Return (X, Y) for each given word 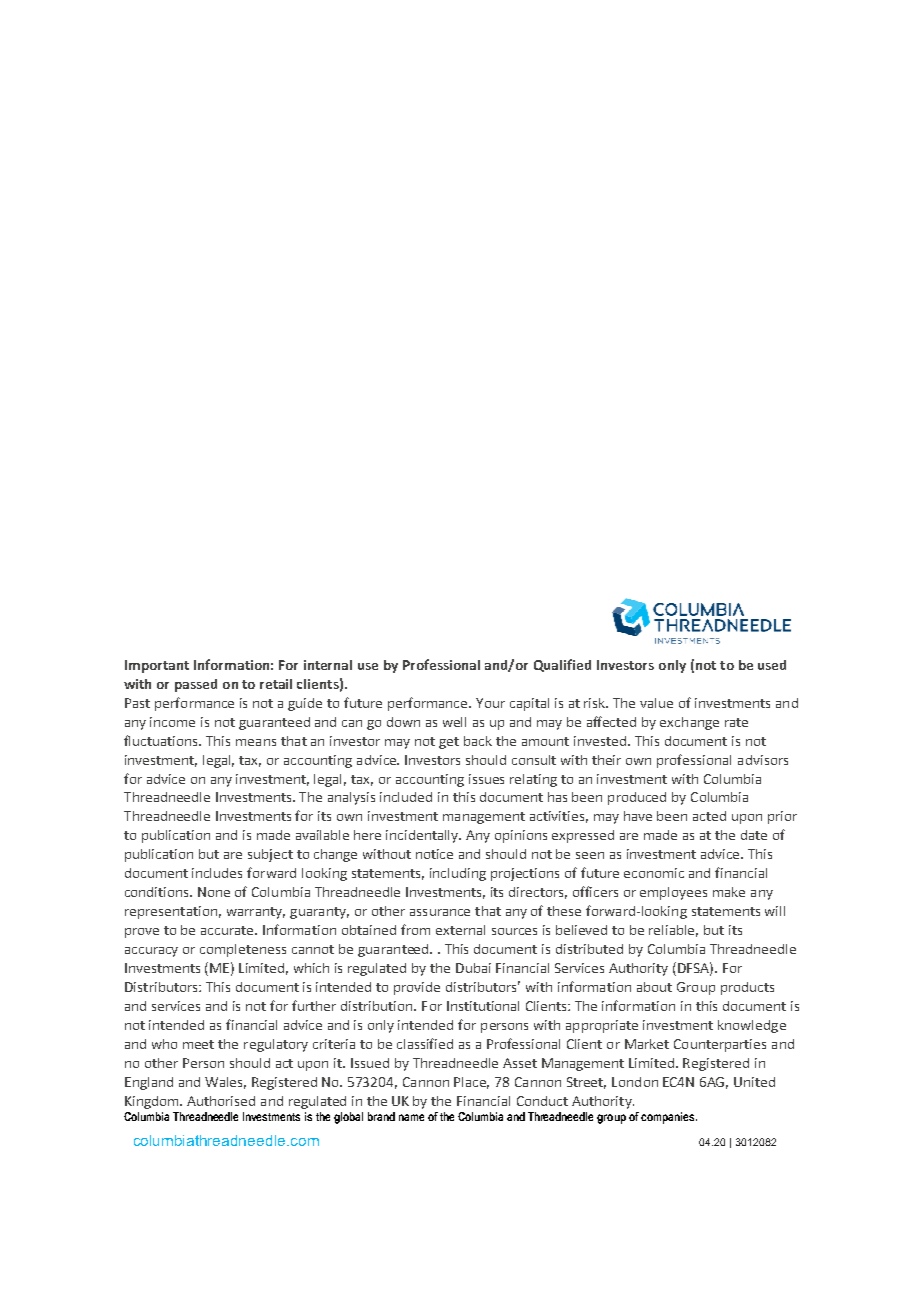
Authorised (221, 1101)
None (214, 892)
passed (196, 685)
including (458, 874)
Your (490, 703)
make (729, 892)
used (772, 665)
